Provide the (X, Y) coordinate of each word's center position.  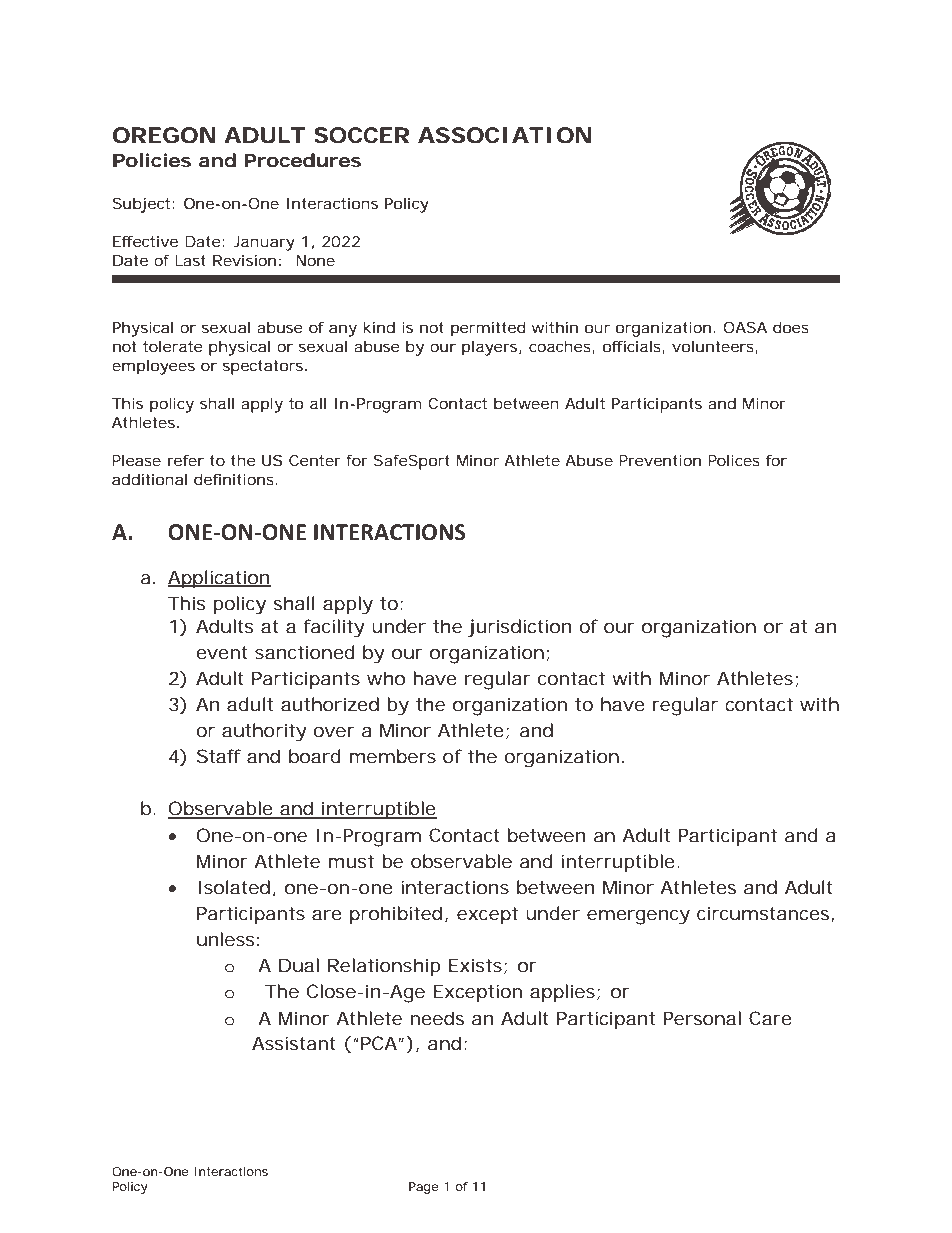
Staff (219, 756)
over (333, 732)
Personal (702, 1018)
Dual (299, 965)
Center (315, 460)
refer (186, 460)
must (351, 861)
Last (190, 260)
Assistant (294, 1043)
